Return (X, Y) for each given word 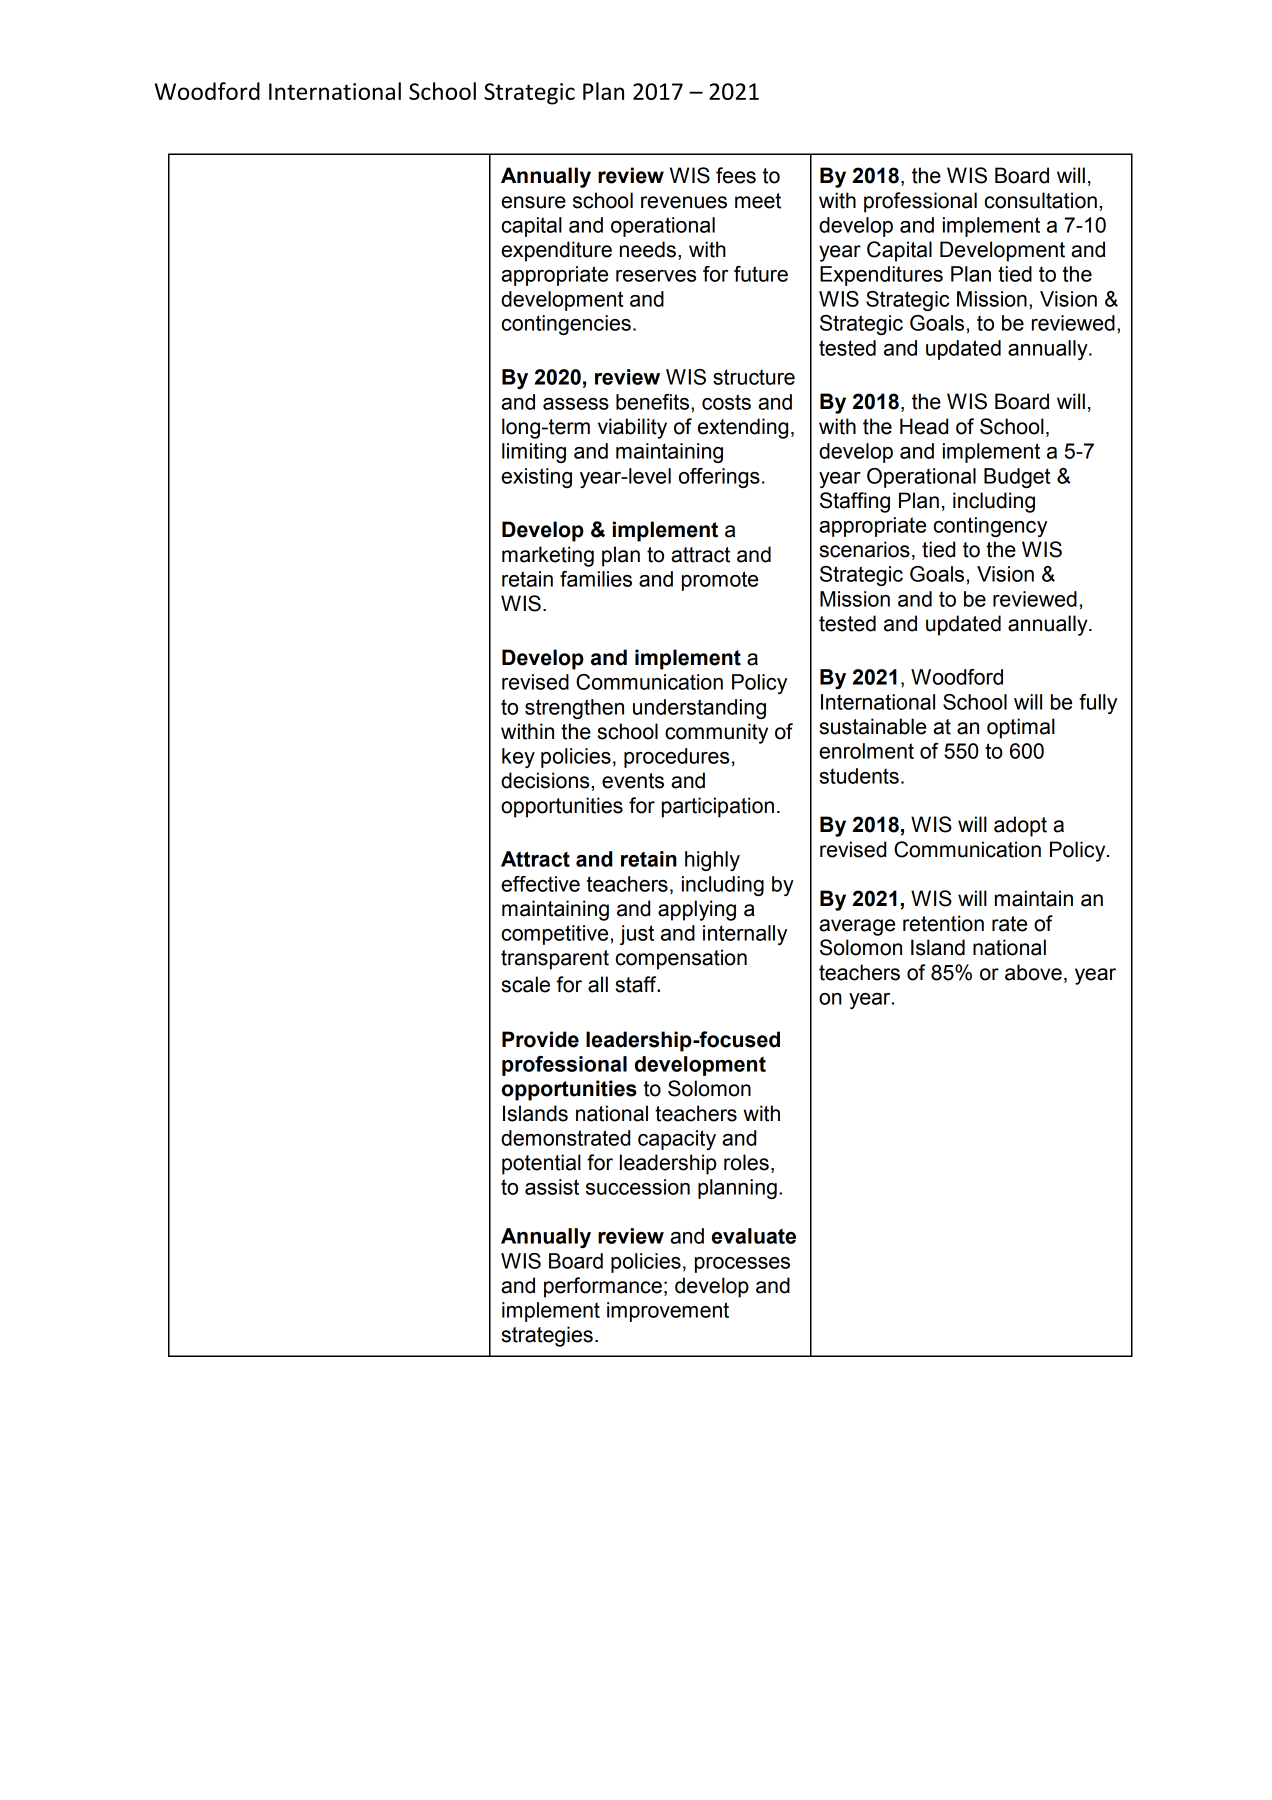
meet (758, 201)
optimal (1021, 728)
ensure (533, 202)
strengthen (574, 709)
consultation (1041, 200)
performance (603, 1287)
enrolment (866, 751)
